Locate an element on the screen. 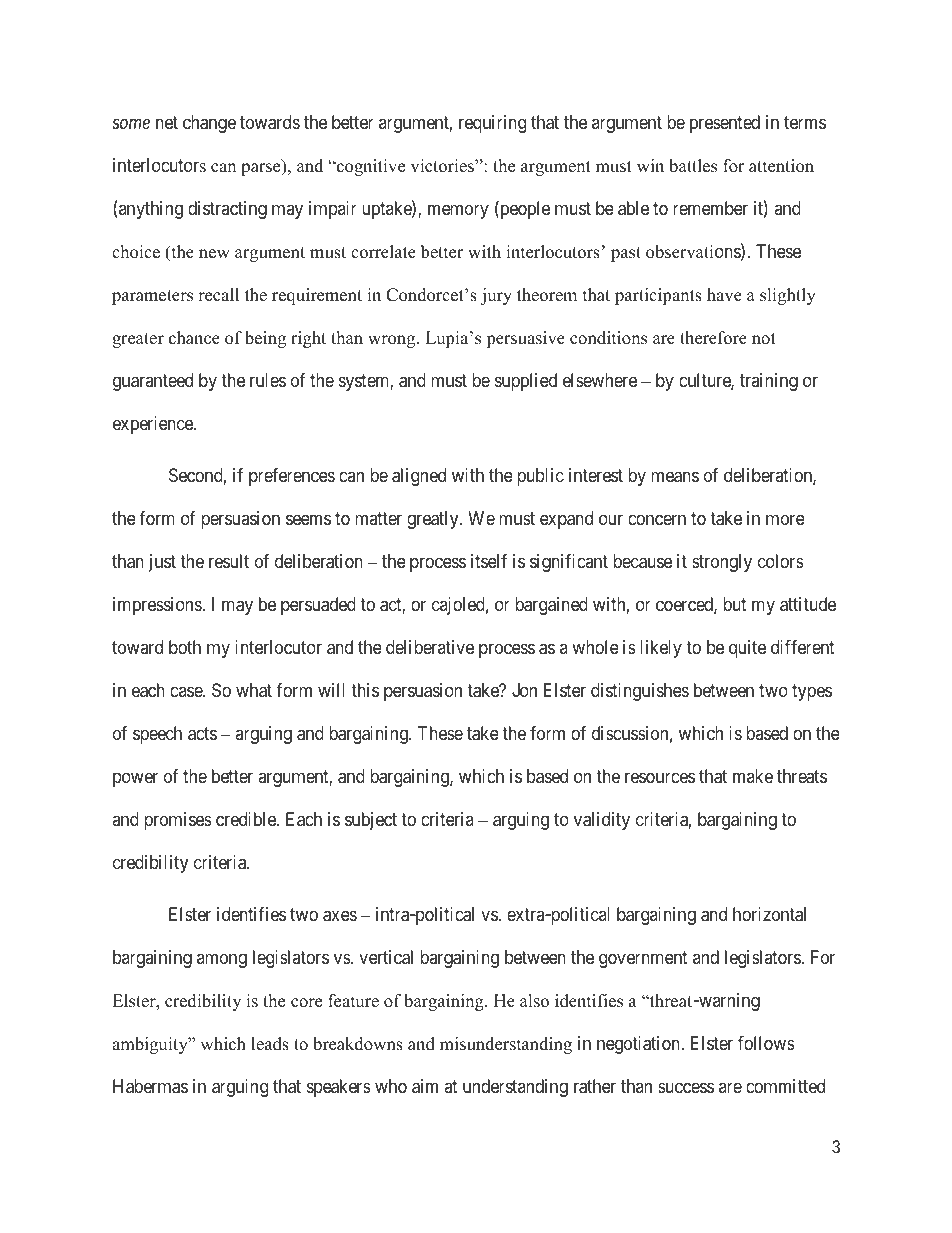  aim is located at coordinates (425, 1086).
